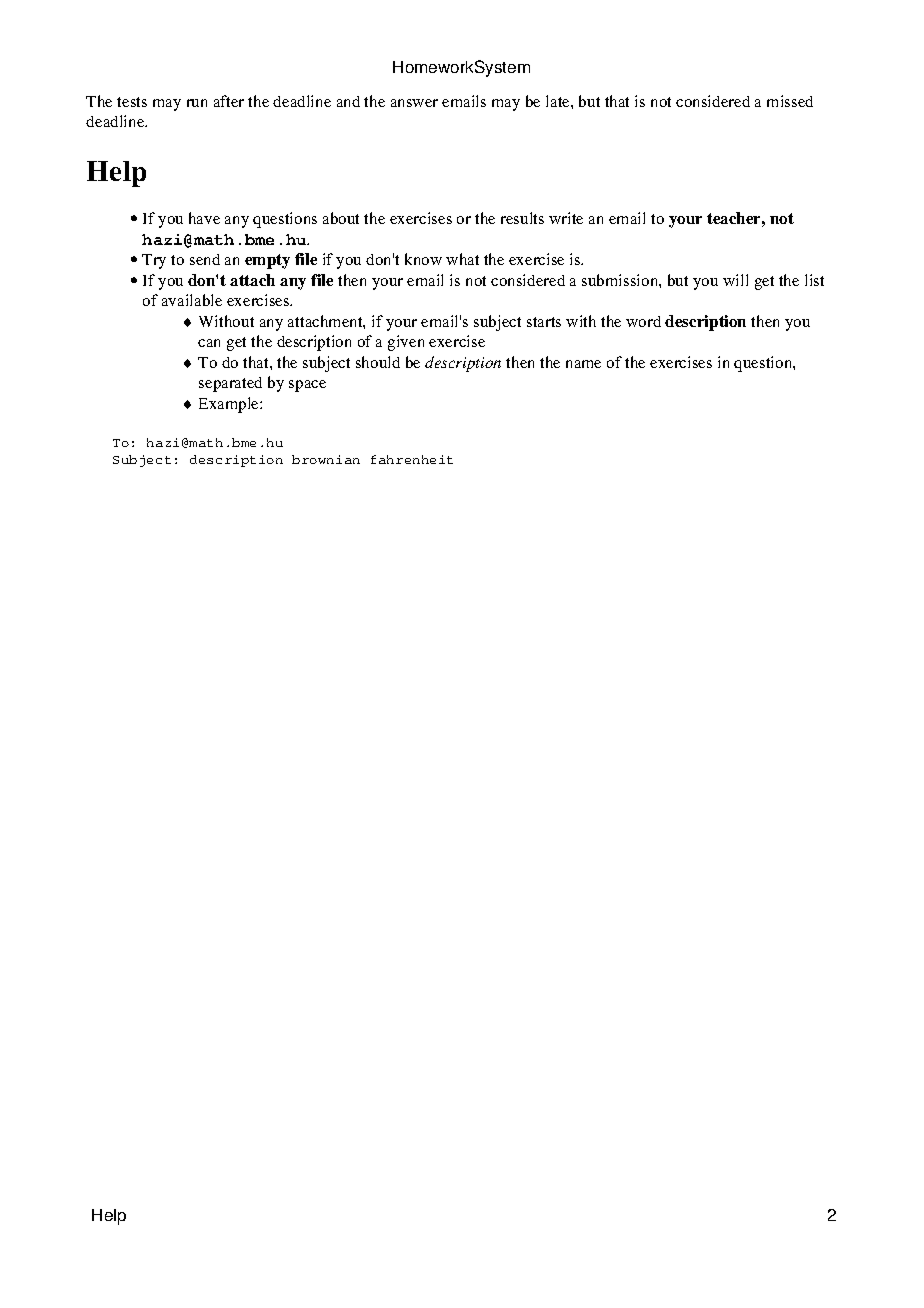  Describe the element at coordinates (790, 101) in the screenshot. I see `missed` at that location.
